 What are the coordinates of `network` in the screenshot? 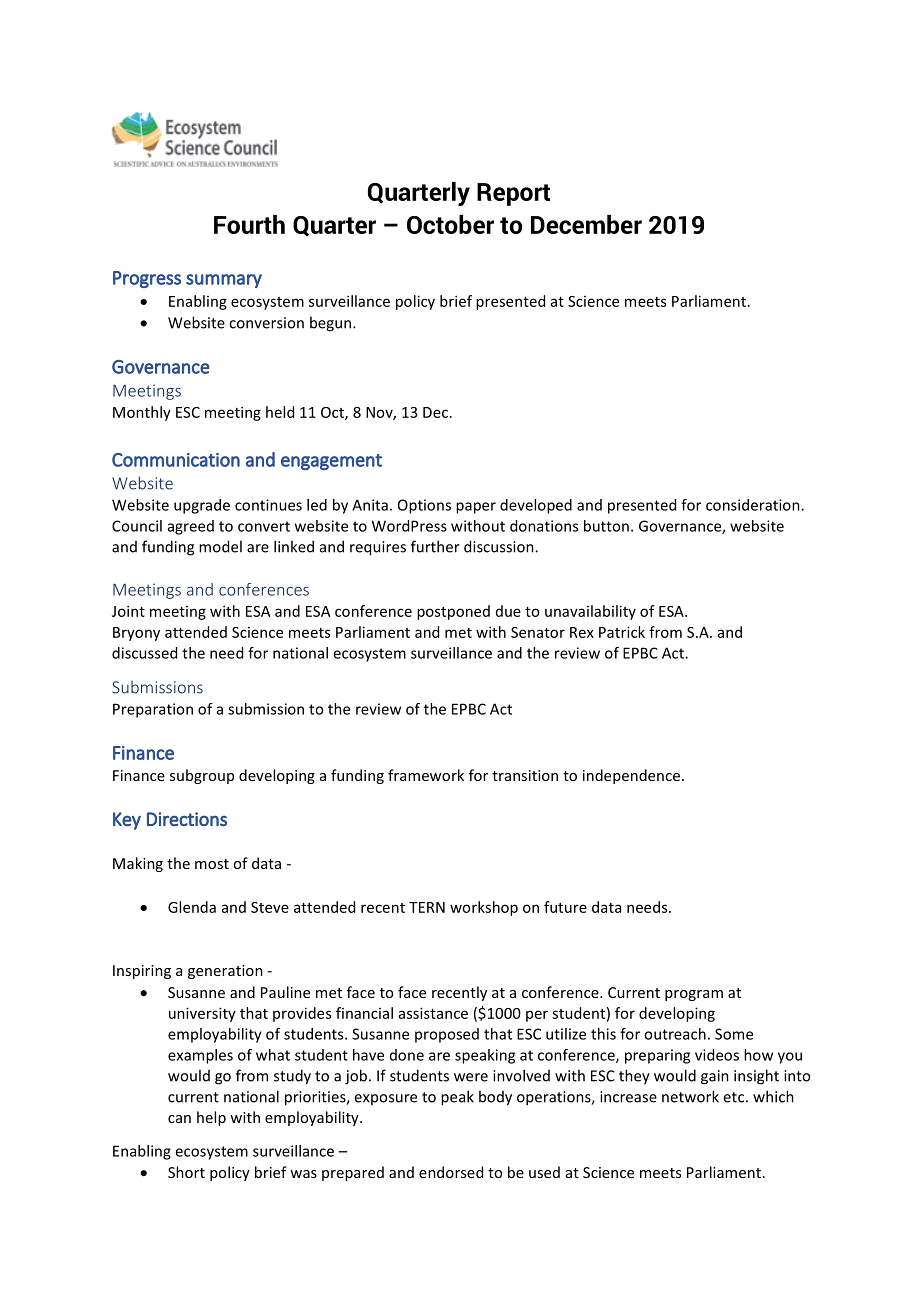 It's located at (690, 1096).
